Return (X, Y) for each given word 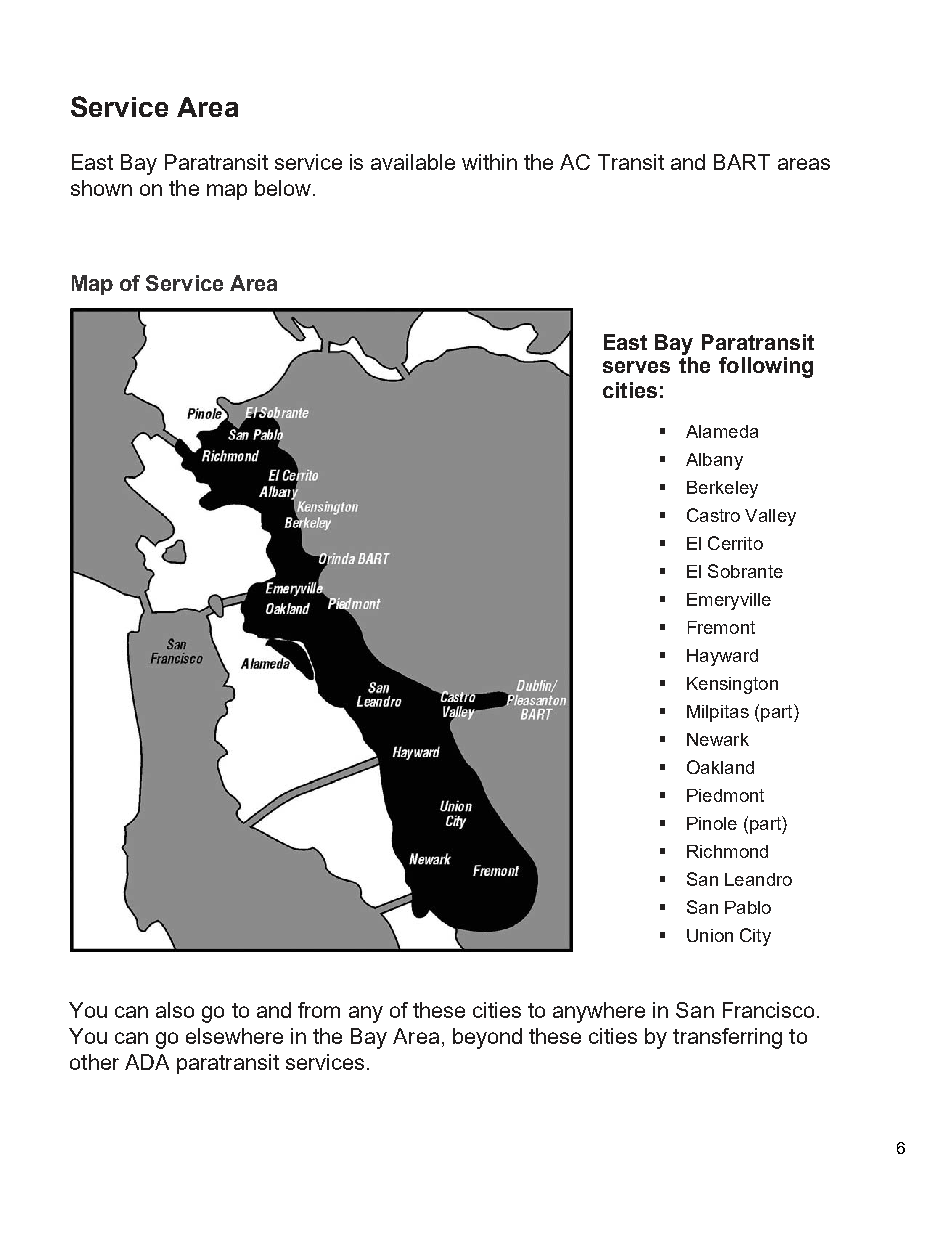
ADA (147, 1062)
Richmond (727, 851)
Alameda (722, 431)
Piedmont (725, 795)
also (175, 1010)
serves (636, 367)
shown (101, 188)
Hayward (722, 657)
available (413, 162)
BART (742, 162)
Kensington (732, 685)
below (283, 188)
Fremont (721, 627)
